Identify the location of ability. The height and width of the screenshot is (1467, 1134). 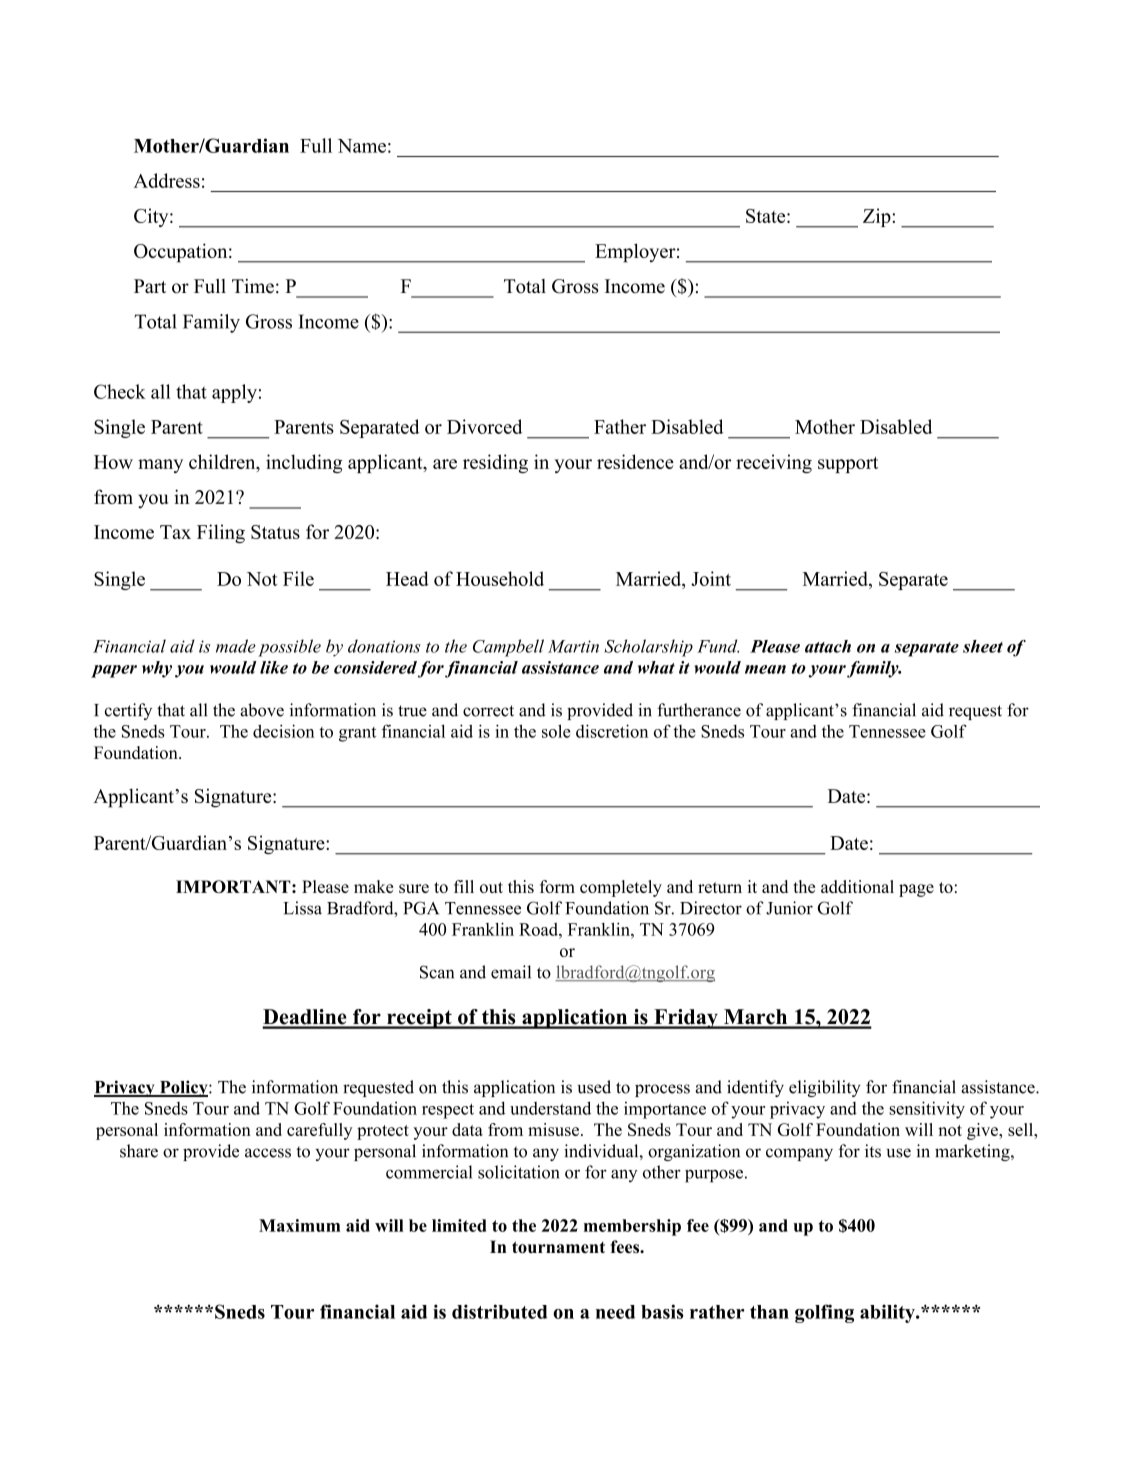
(888, 1313).
